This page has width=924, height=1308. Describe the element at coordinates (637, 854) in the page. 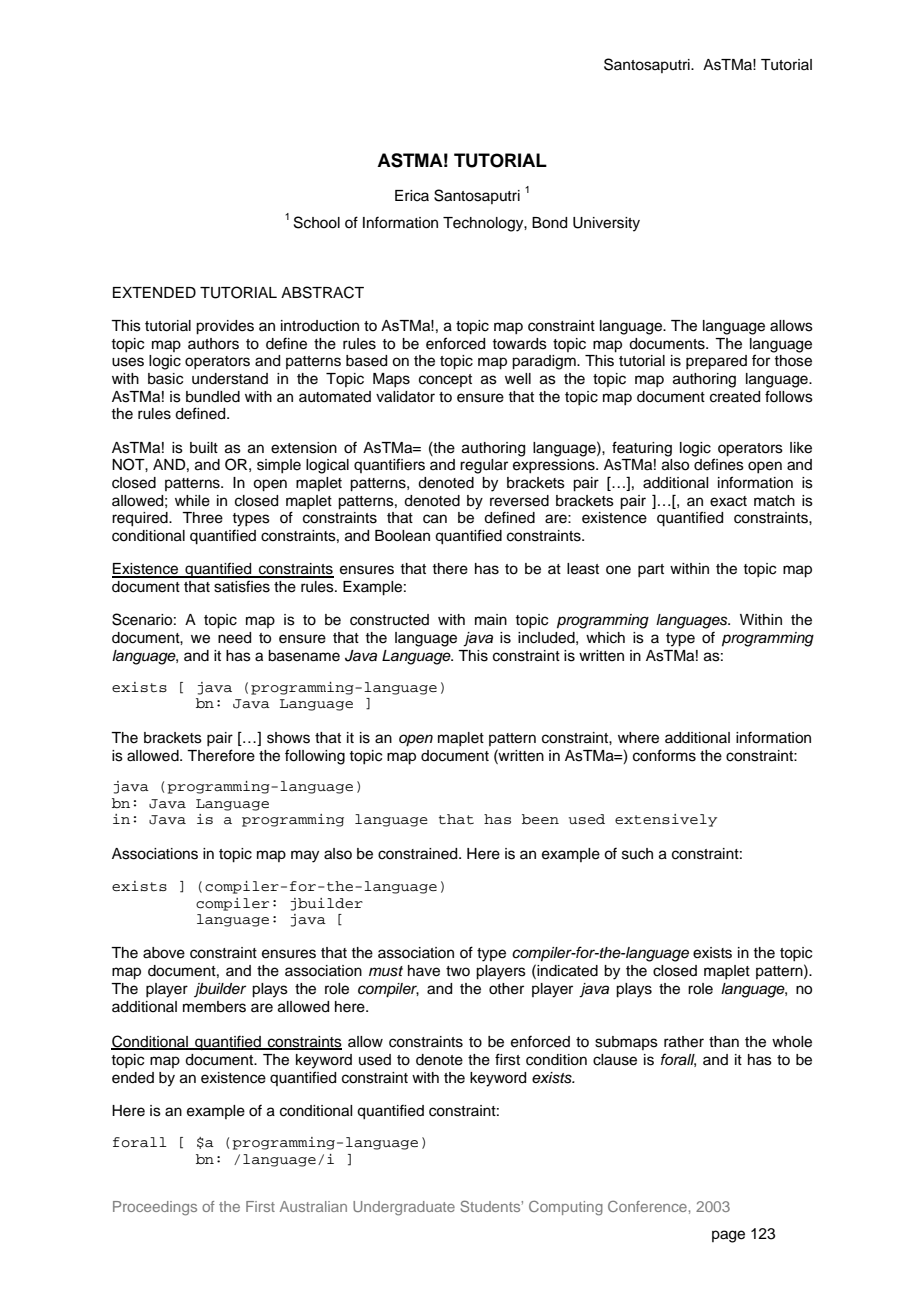

I see `such` at that location.
